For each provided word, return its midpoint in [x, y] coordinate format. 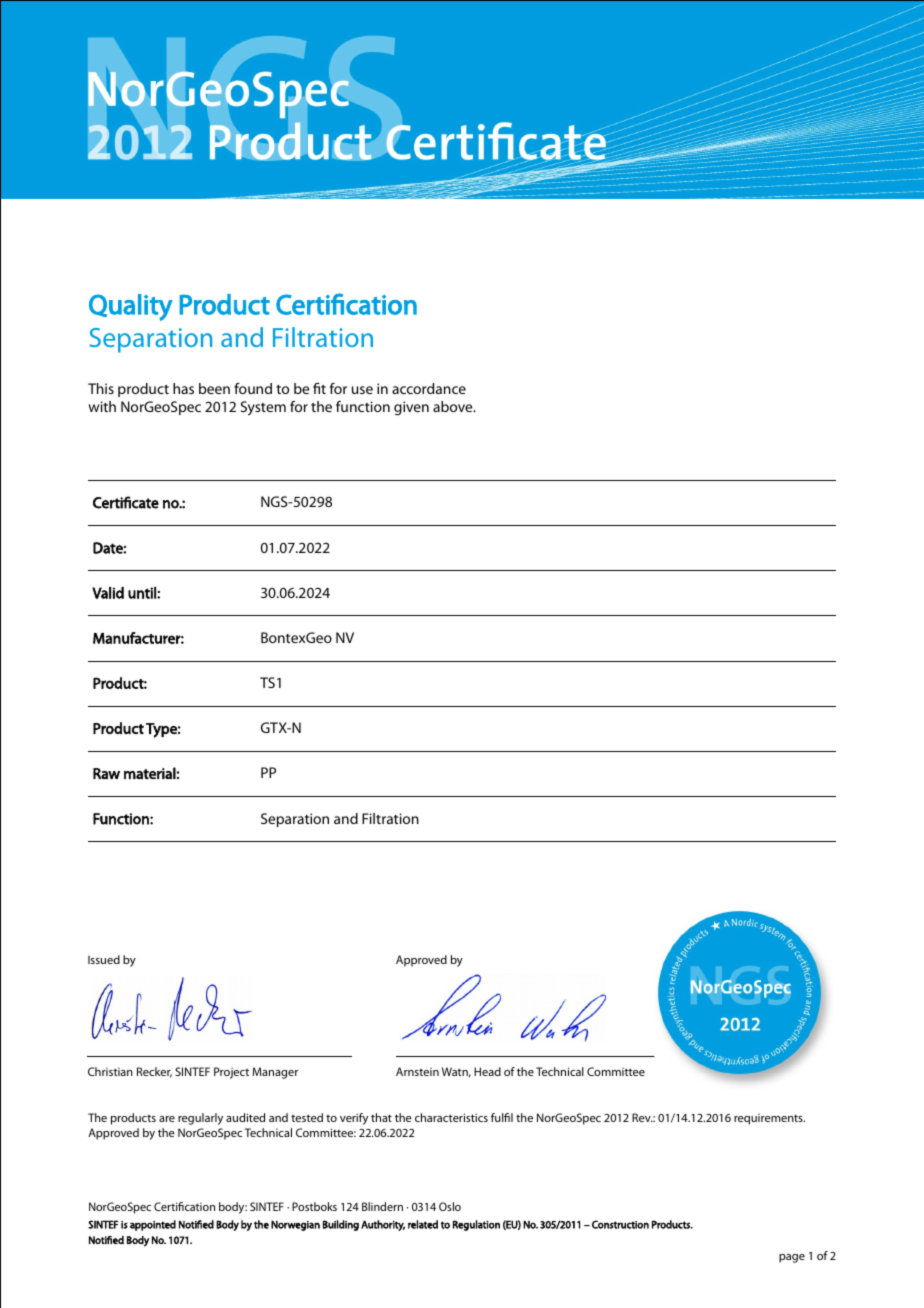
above [454, 406]
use [362, 390]
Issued [104, 959]
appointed [153, 1225]
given [411, 408]
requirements [769, 1119]
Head [487, 1071]
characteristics [451, 1117]
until [143, 593]
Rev [642, 1117]
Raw [106, 773]
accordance [429, 388]
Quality [131, 307]
